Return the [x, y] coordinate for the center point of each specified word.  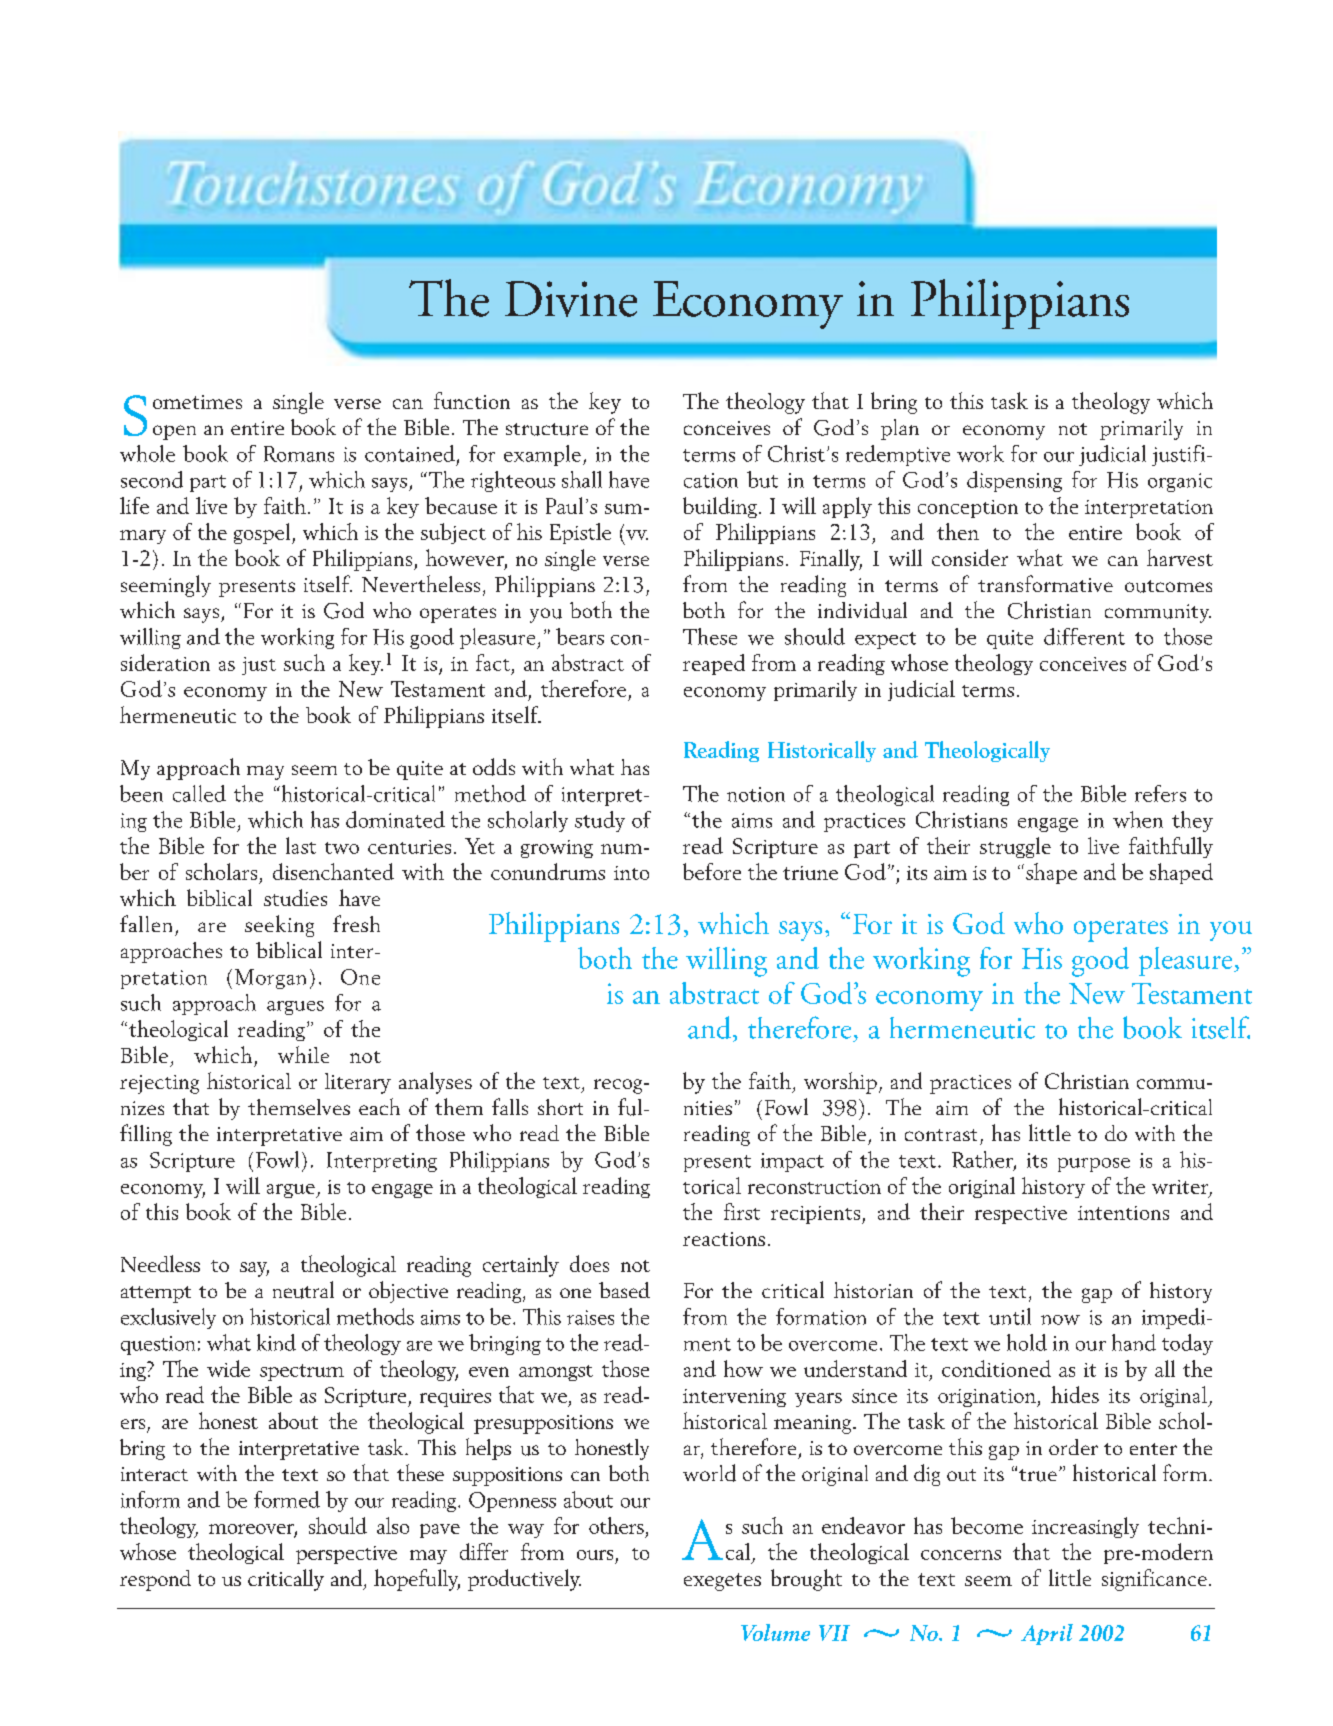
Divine [571, 299]
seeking [279, 926]
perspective [346, 1555]
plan [900, 429]
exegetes [722, 1582]
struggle [1015, 847]
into [631, 873]
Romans [299, 454]
